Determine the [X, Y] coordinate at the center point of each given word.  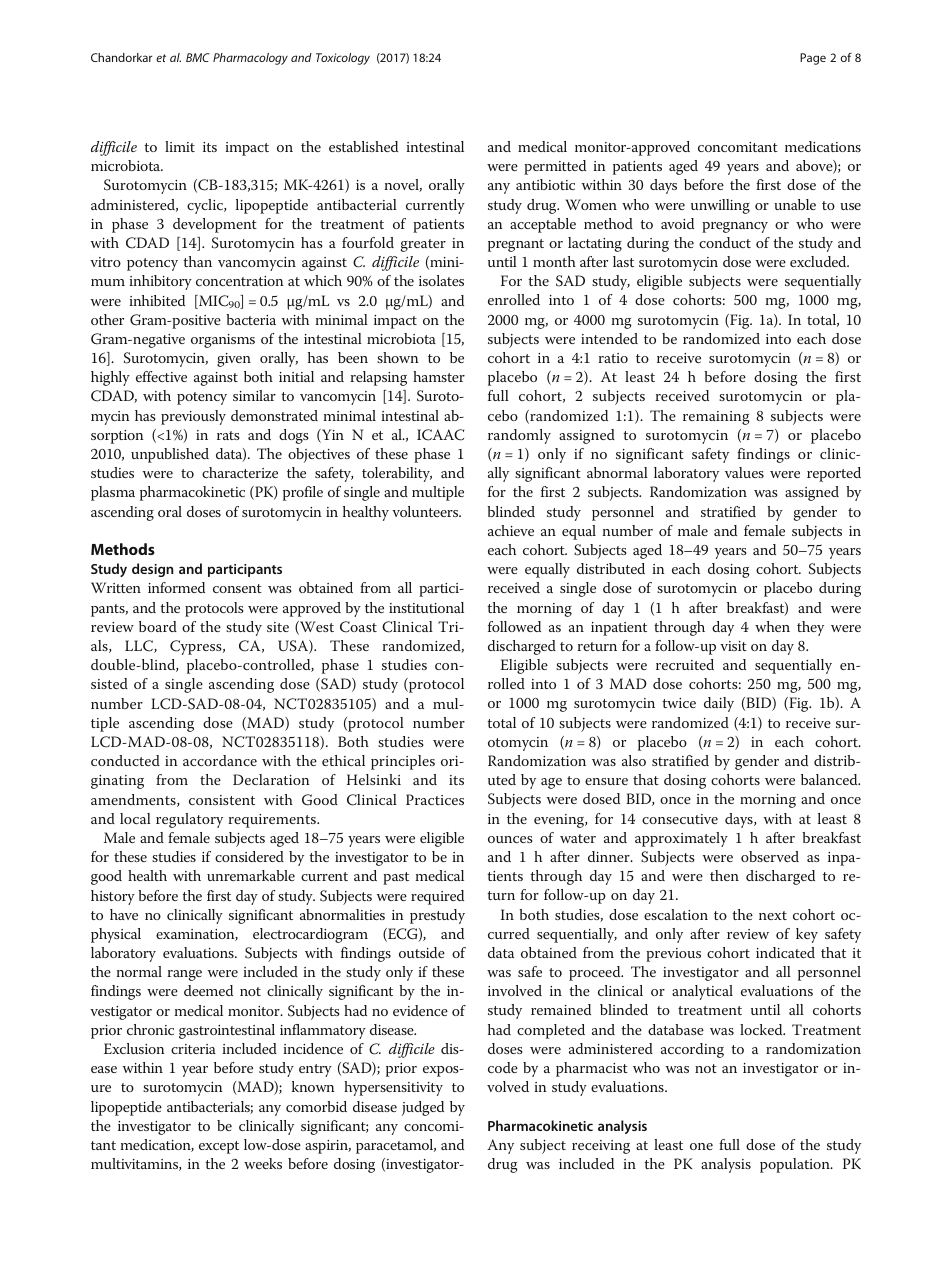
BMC [198, 57]
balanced [830, 779]
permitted [555, 167]
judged [423, 1108]
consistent [222, 800]
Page [813, 59]
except [219, 1147]
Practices [435, 799]
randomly [519, 436]
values [744, 472]
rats [228, 435]
